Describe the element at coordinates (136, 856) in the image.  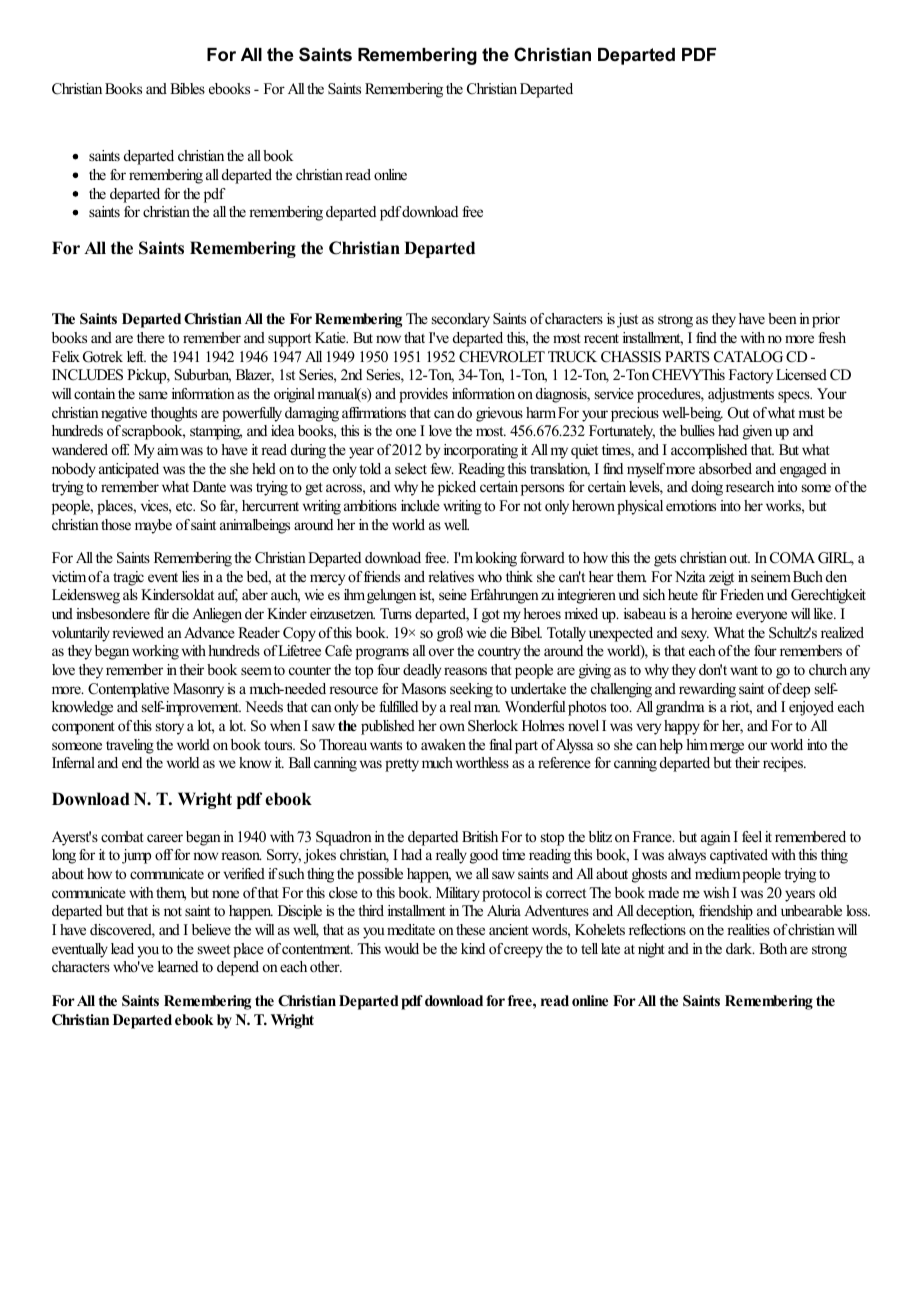
I see `jump` at that location.
